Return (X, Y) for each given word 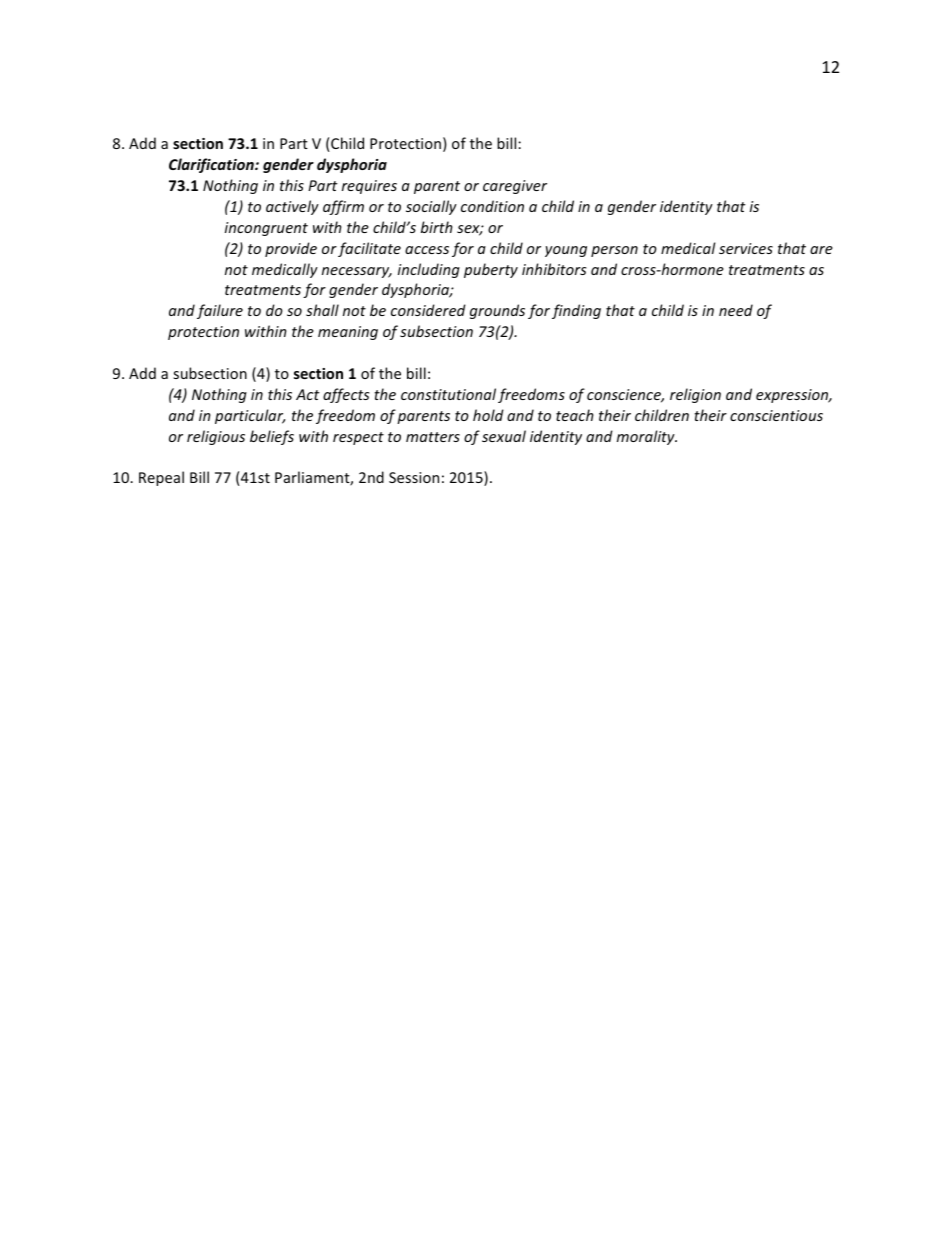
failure (220, 311)
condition (492, 206)
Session (414, 477)
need (736, 310)
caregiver (515, 187)
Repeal (161, 478)
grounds (497, 311)
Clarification (212, 165)
